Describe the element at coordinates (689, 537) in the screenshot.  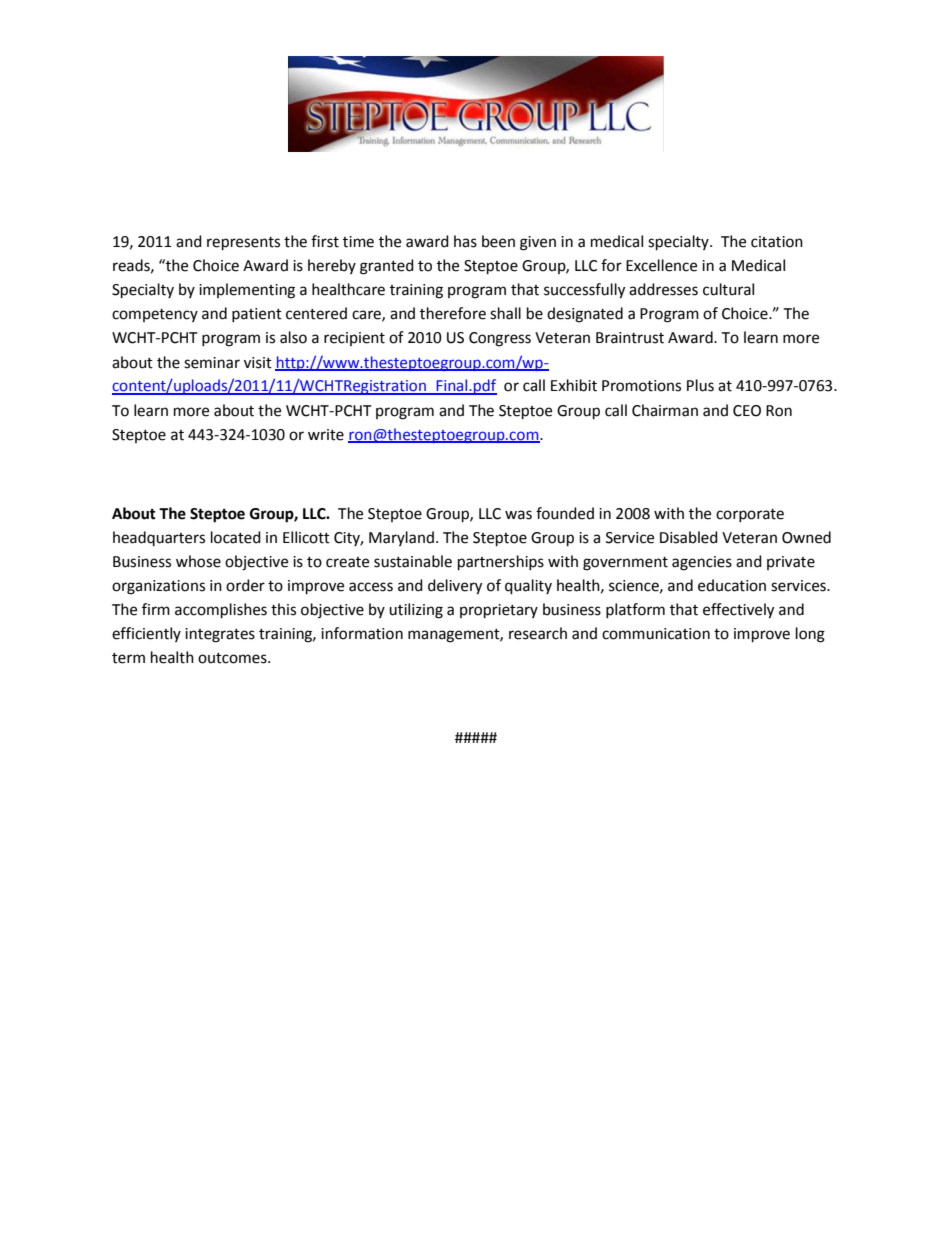
I see `Disabled` at that location.
